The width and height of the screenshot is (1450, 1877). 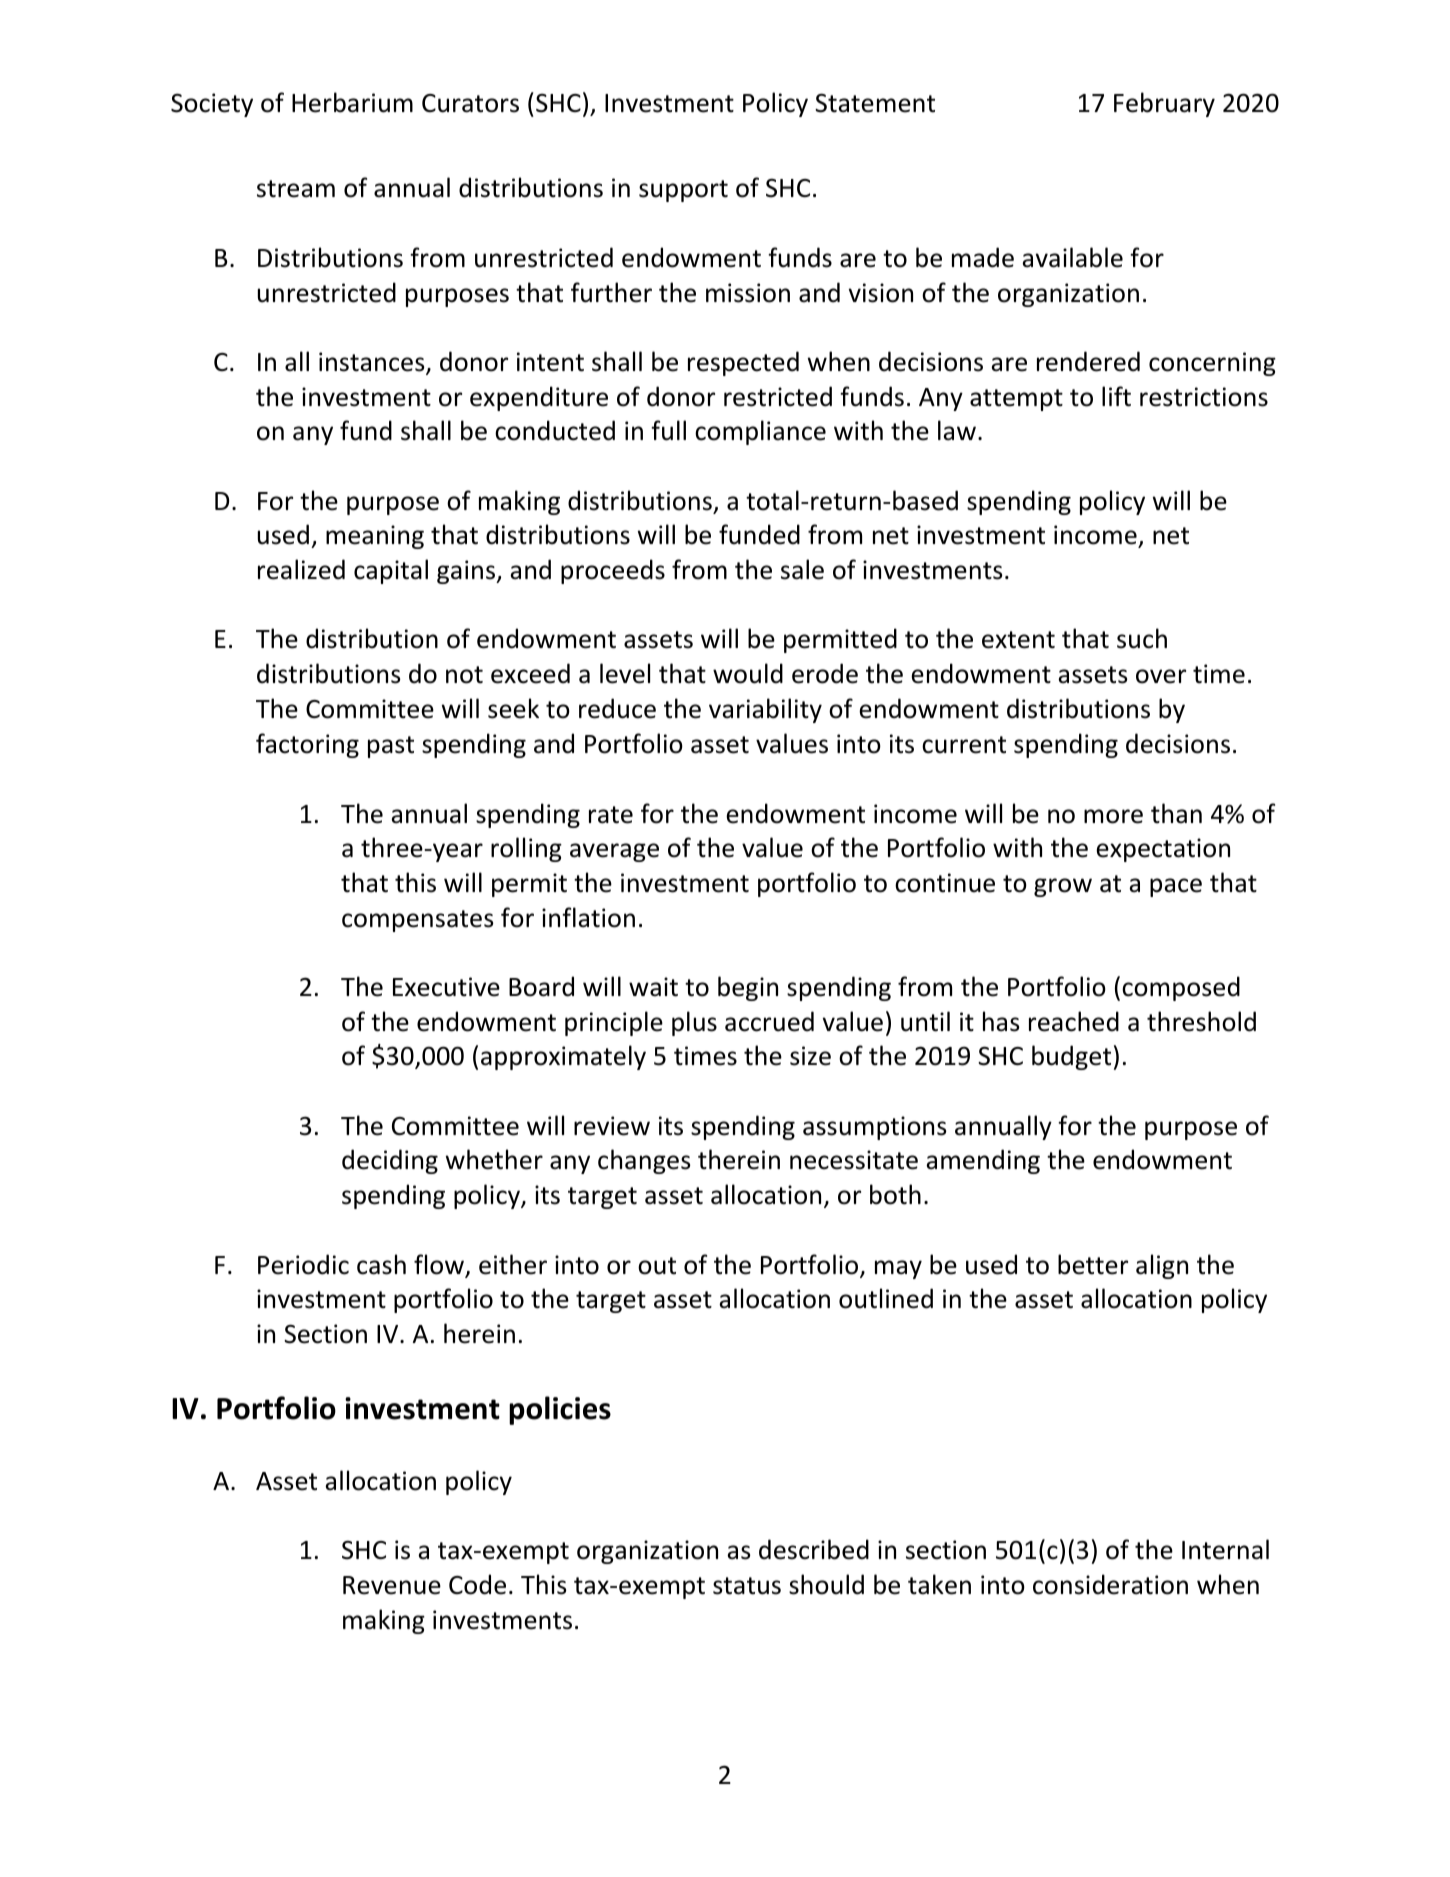 I want to click on deciding, so click(x=390, y=1161).
